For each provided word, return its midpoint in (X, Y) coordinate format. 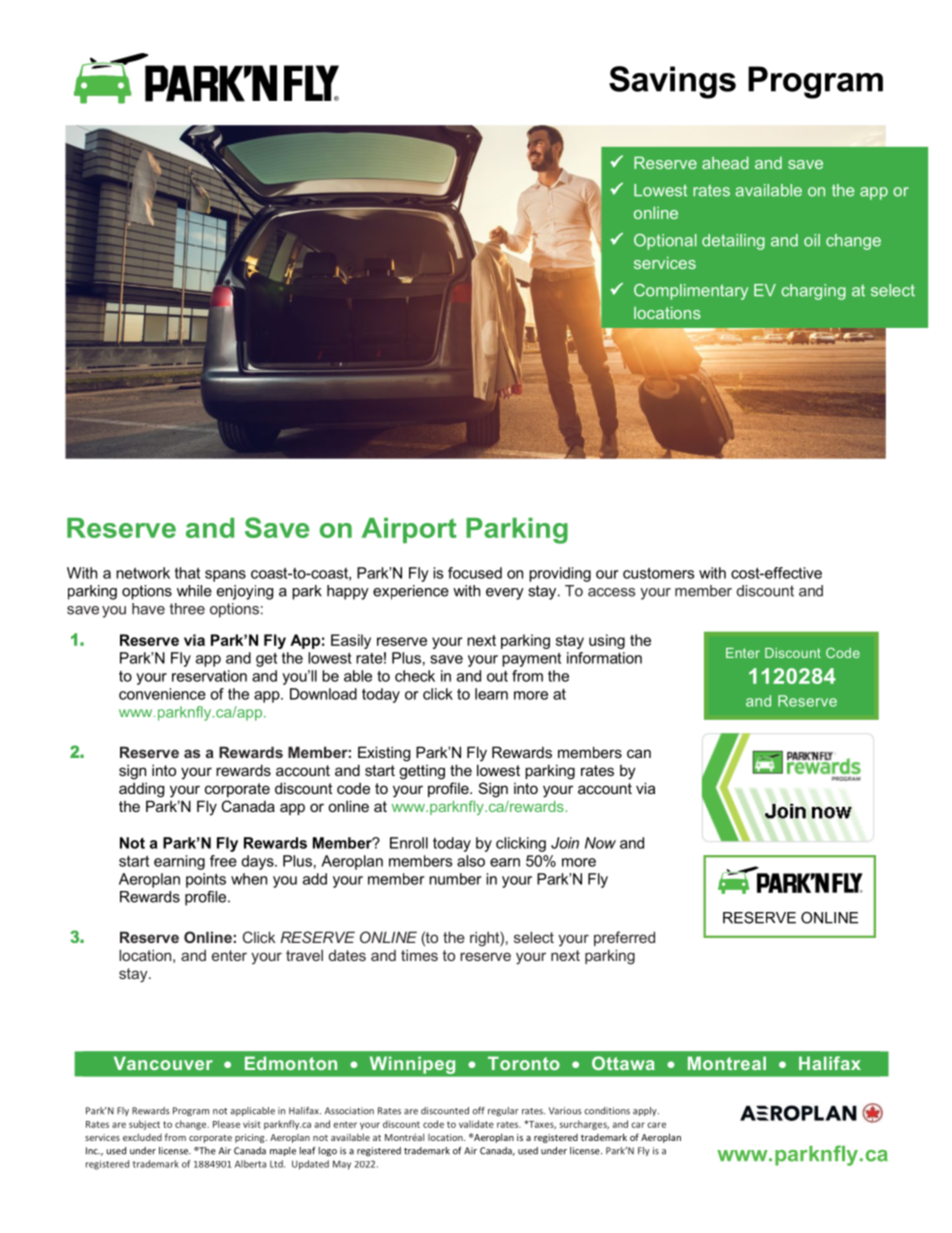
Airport (409, 530)
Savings (672, 82)
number (455, 879)
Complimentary (691, 292)
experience (411, 592)
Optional (665, 242)
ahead (725, 163)
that (187, 573)
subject (144, 1125)
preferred (624, 938)
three (187, 609)
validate (476, 1124)
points (206, 880)
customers (658, 573)
